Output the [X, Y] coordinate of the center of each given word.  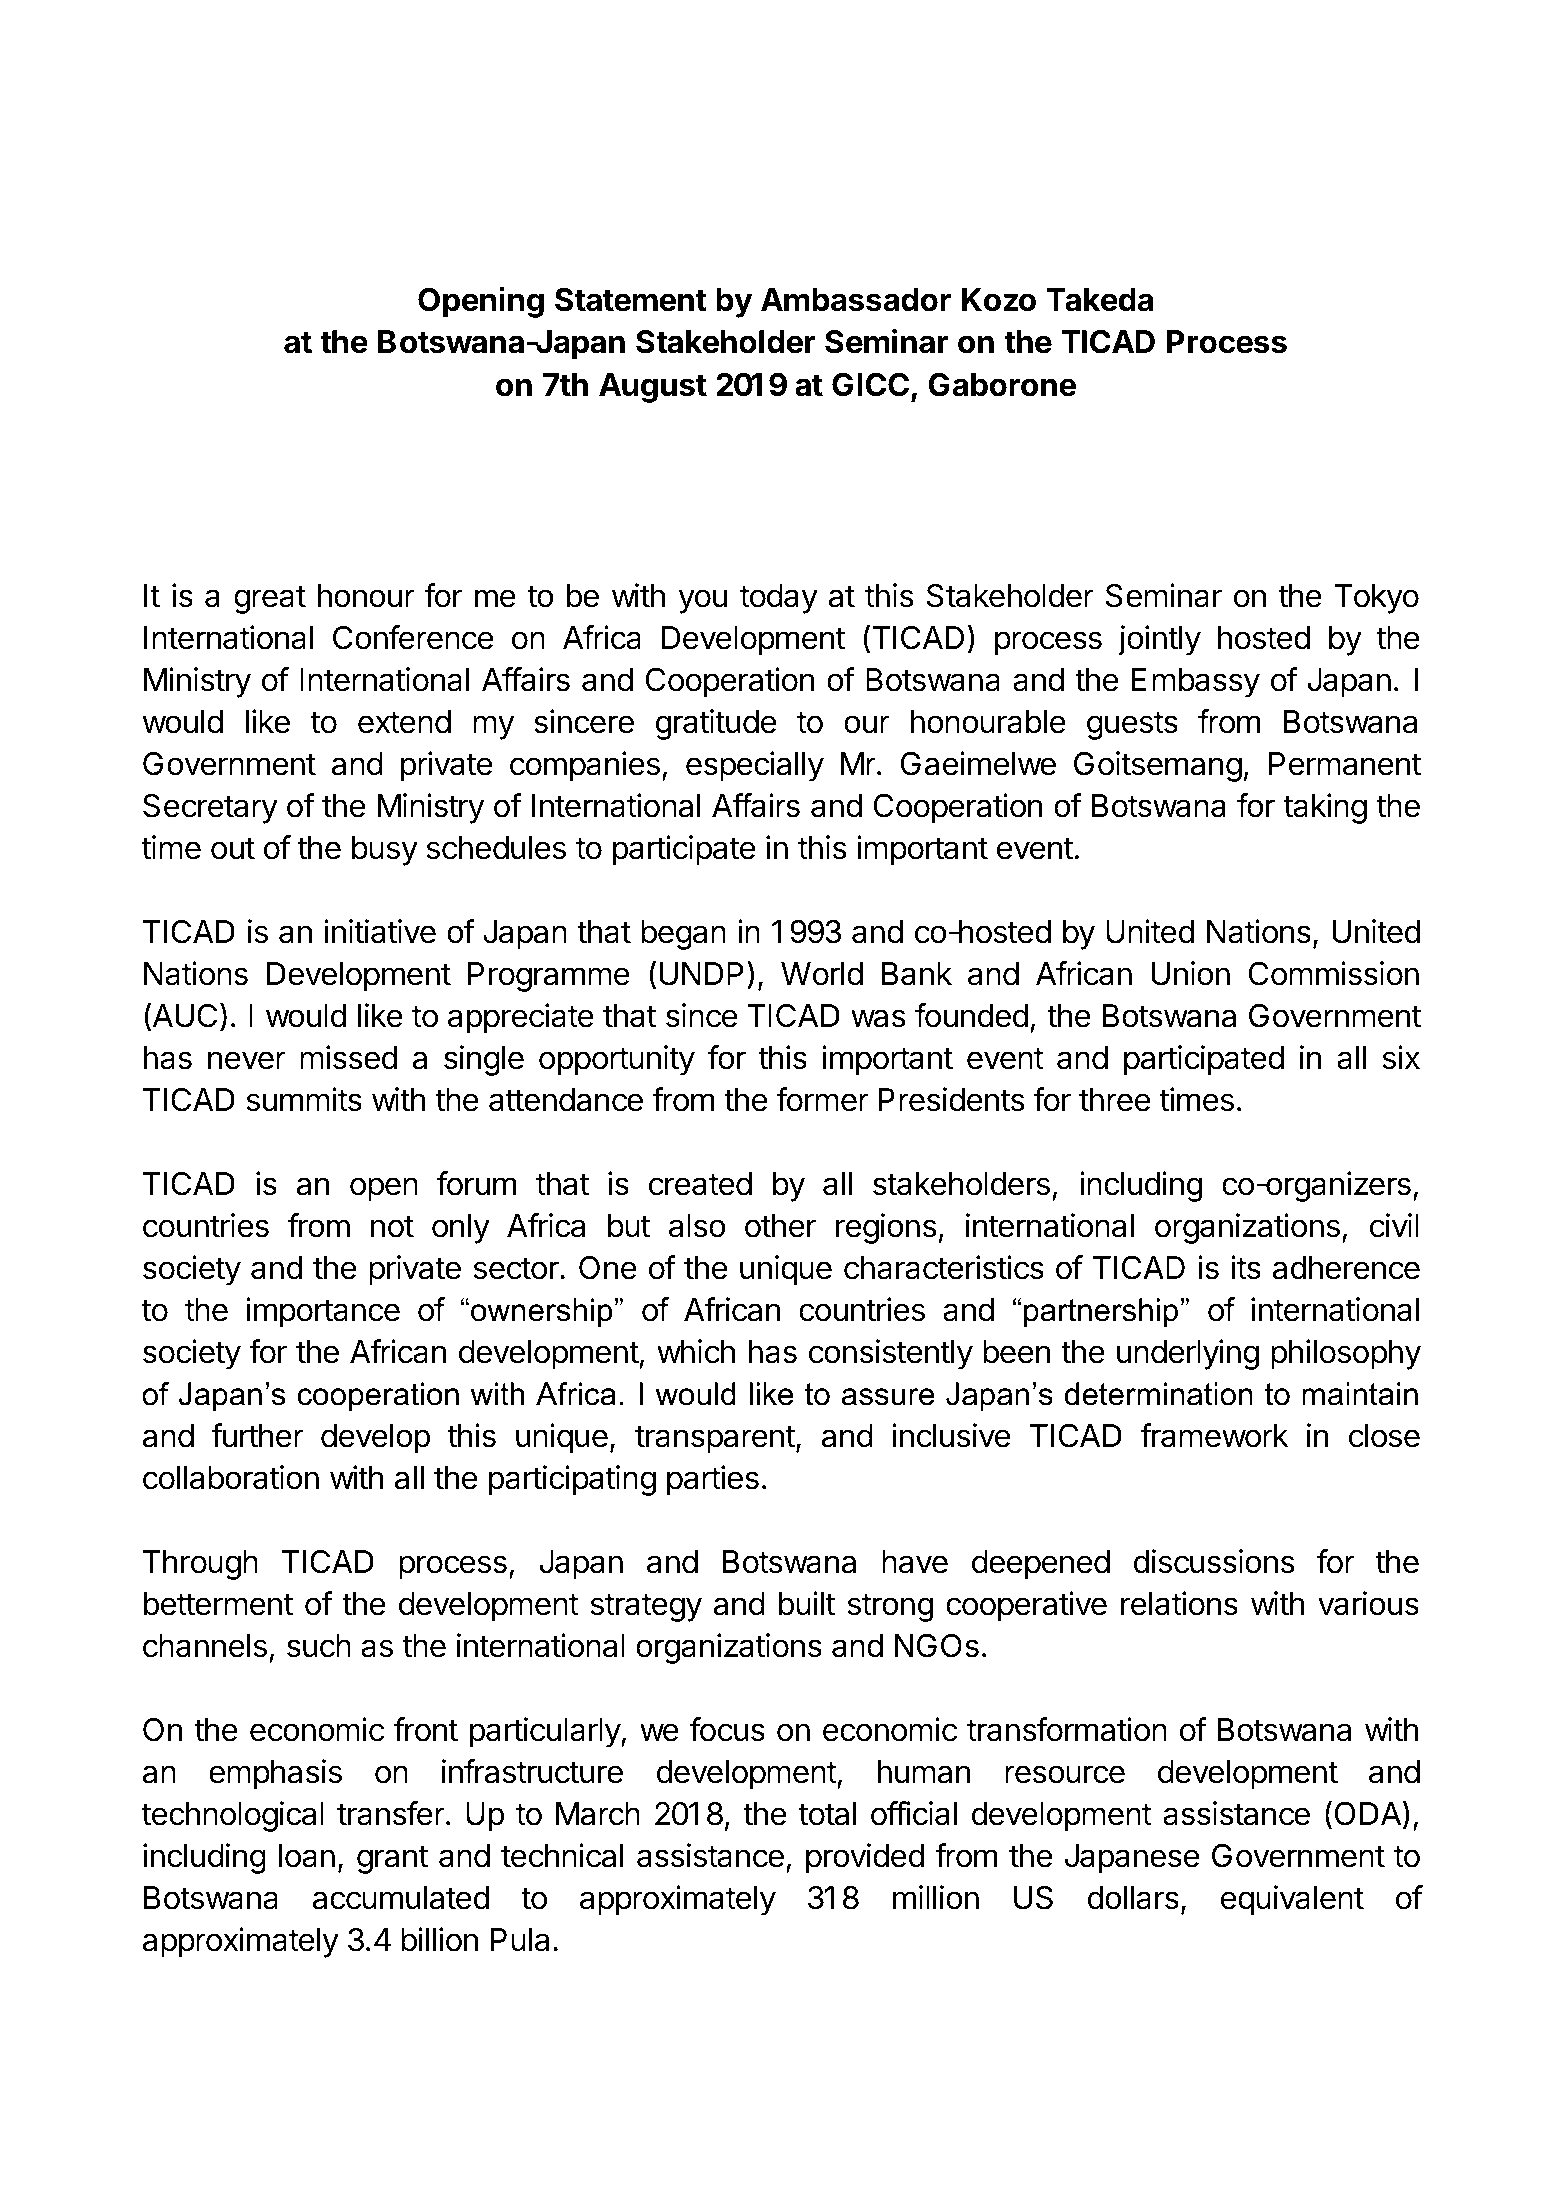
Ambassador [856, 300]
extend [404, 722]
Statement [631, 299]
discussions [1214, 1561]
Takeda [1099, 300]
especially [755, 766]
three [1114, 1100]
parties [713, 1480]
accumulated [401, 1898]
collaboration [231, 1477]
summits [304, 1099]
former [822, 1099]
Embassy [1196, 683]
